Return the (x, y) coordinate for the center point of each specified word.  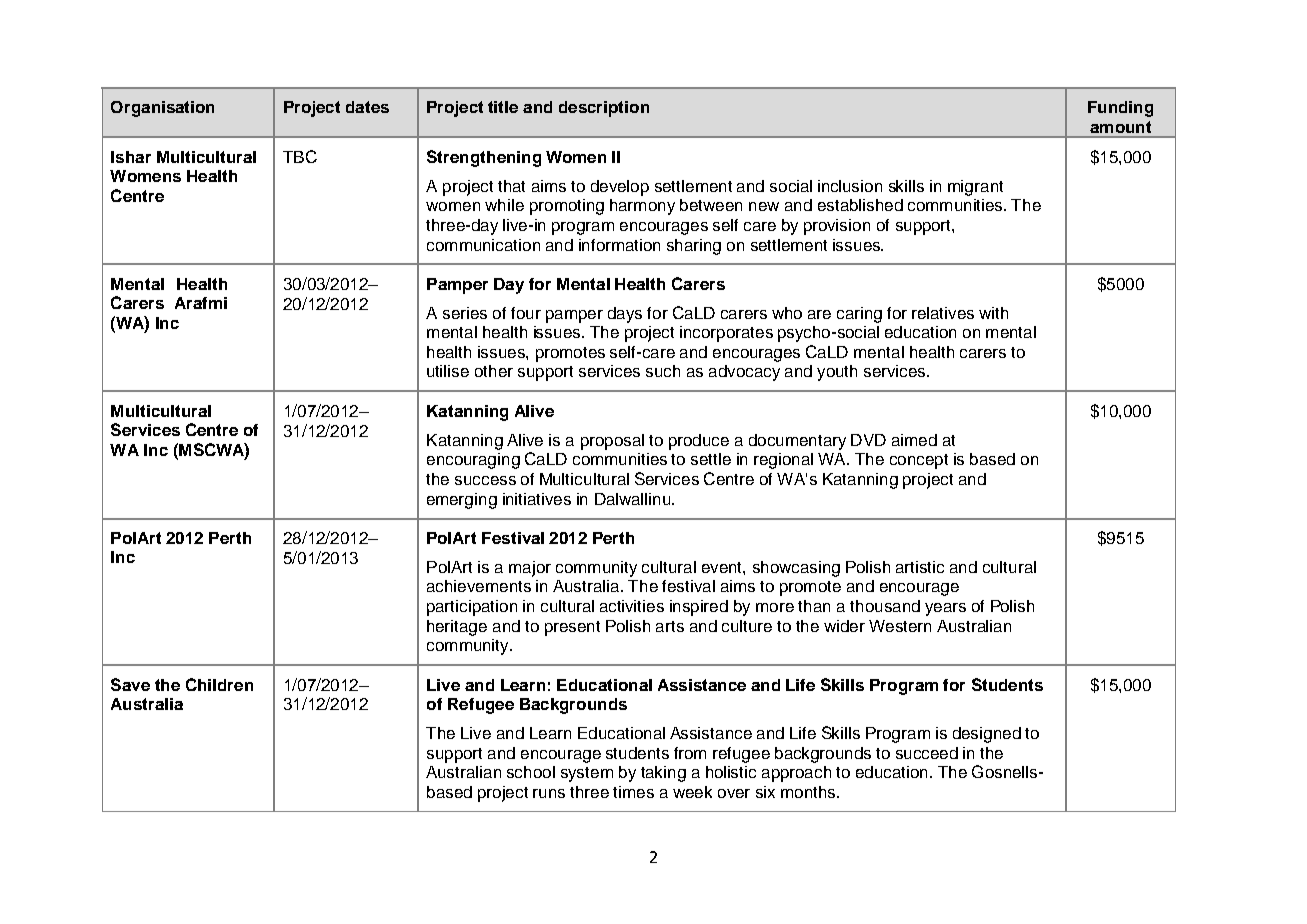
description (604, 109)
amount (1120, 127)
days (625, 315)
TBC (300, 156)
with (993, 313)
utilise (448, 371)
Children (219, 684)
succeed (927, 753)
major (530, 569)
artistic (920, 567)
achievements (479, 586)
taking (663, 774)
